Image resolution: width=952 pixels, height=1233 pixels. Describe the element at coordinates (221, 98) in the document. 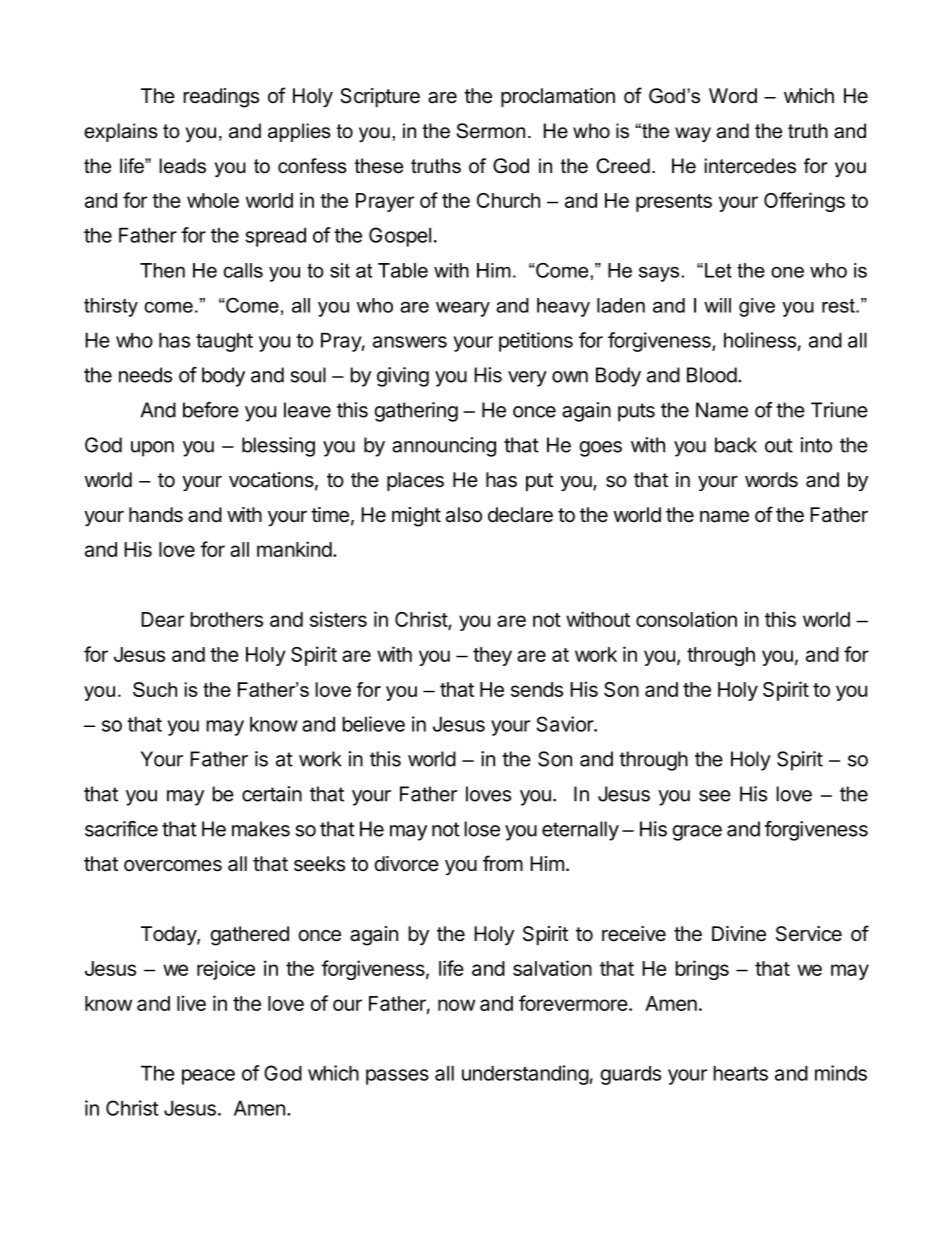

I see `readings` at that location.
